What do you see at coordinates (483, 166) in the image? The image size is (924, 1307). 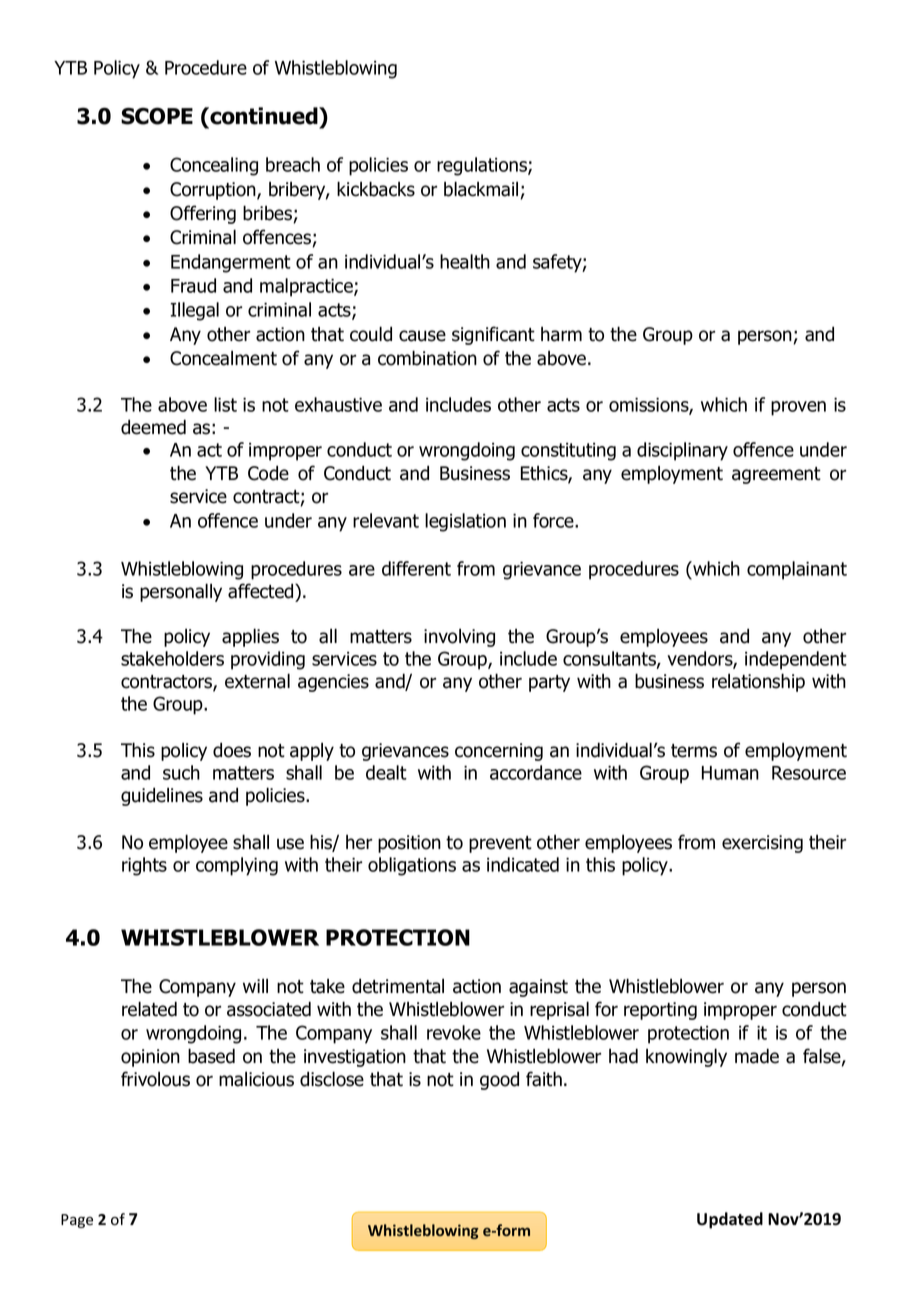 I see `regulations` at bounding box center [483, 166].
